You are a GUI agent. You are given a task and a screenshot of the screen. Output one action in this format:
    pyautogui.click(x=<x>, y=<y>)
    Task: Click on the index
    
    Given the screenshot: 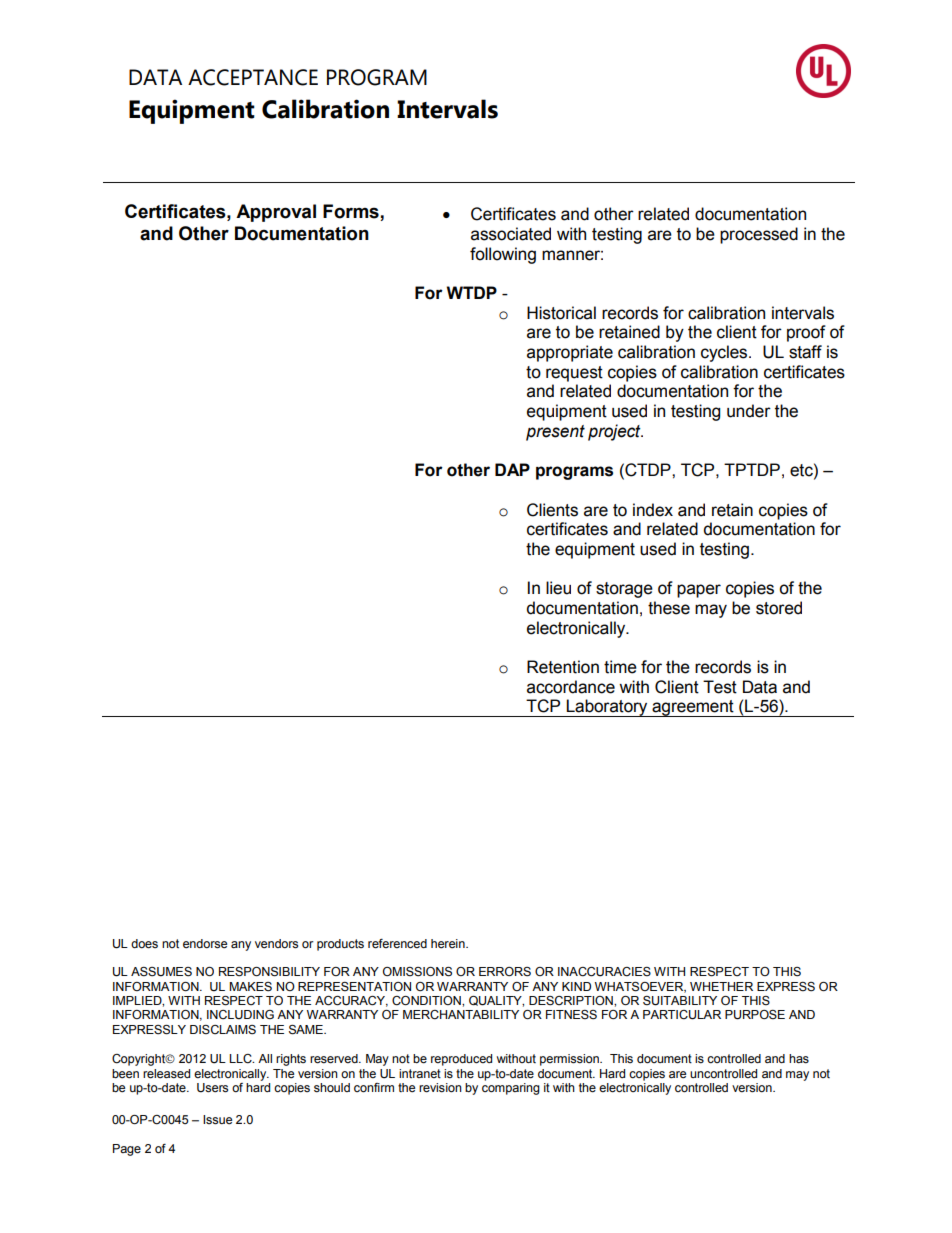 What is the action you would take?
    pyautogui.click(x=653, y=510)
